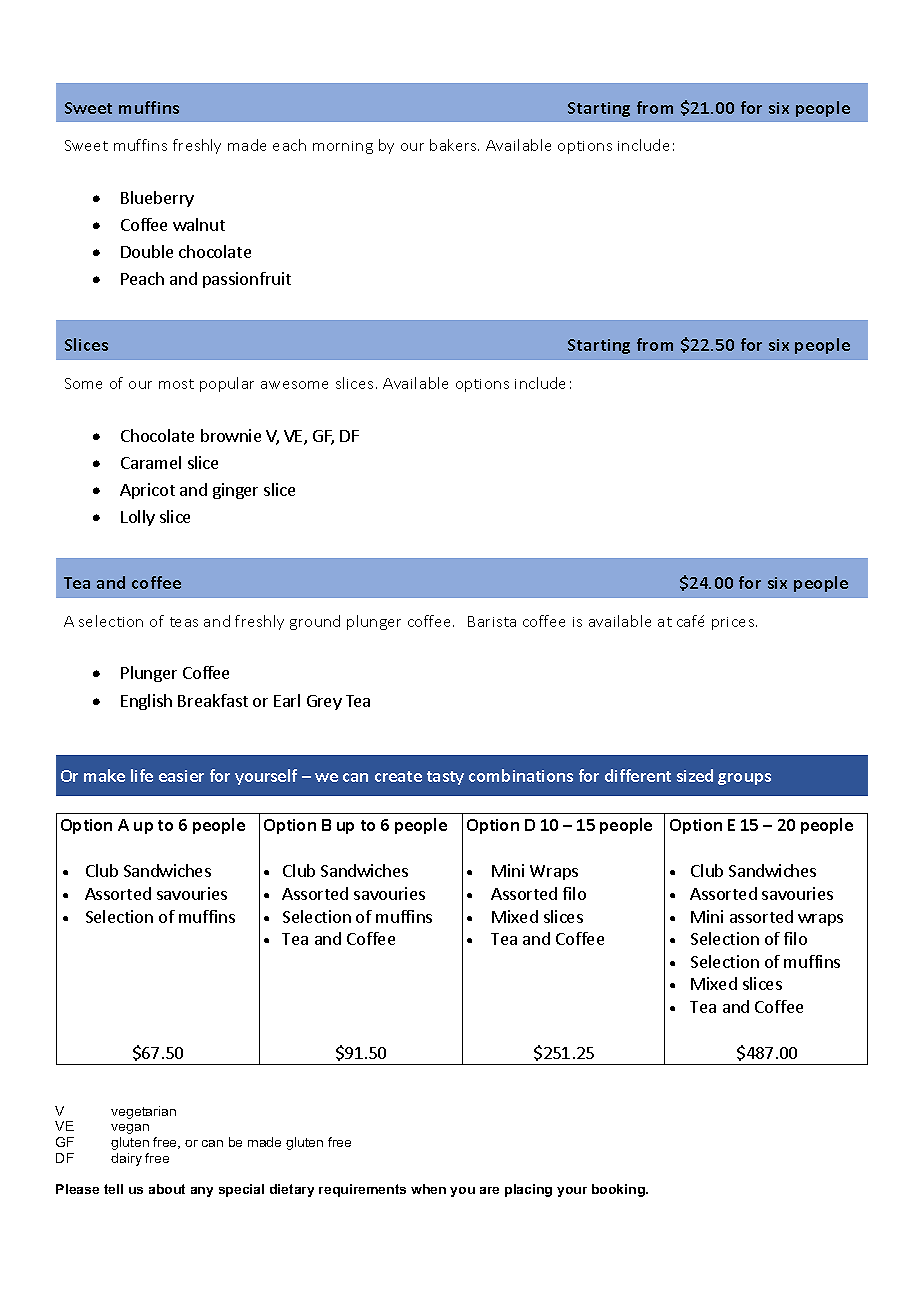 Image resolution: width=924 pixels, height=1308 pixels. I want to click on bakers, so click(454, 145).
